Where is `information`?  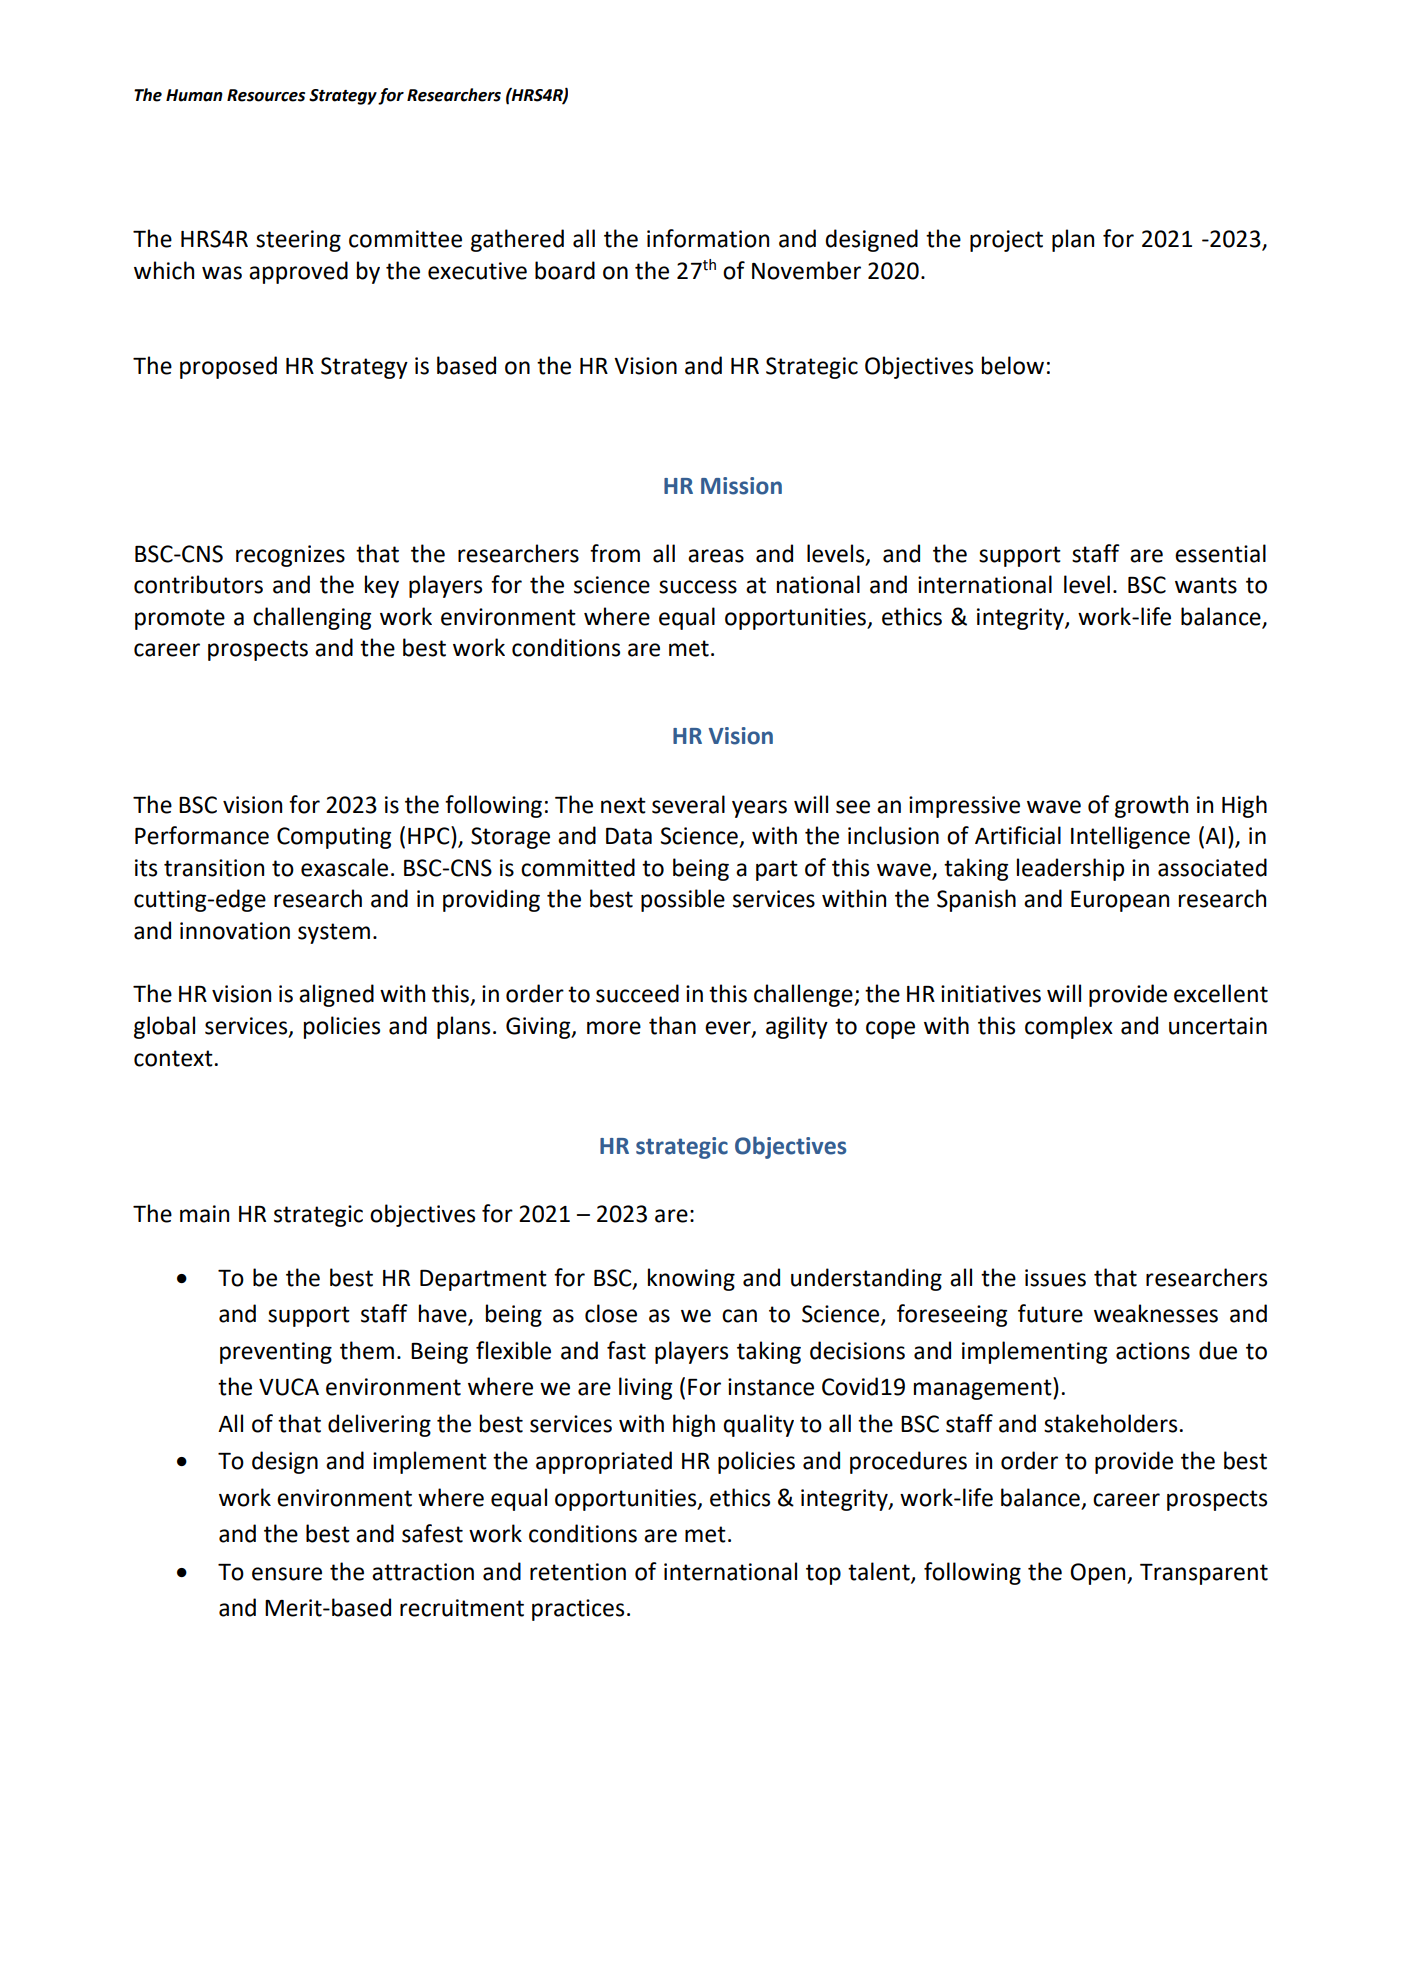 information is located at coordinates (708, 238).
